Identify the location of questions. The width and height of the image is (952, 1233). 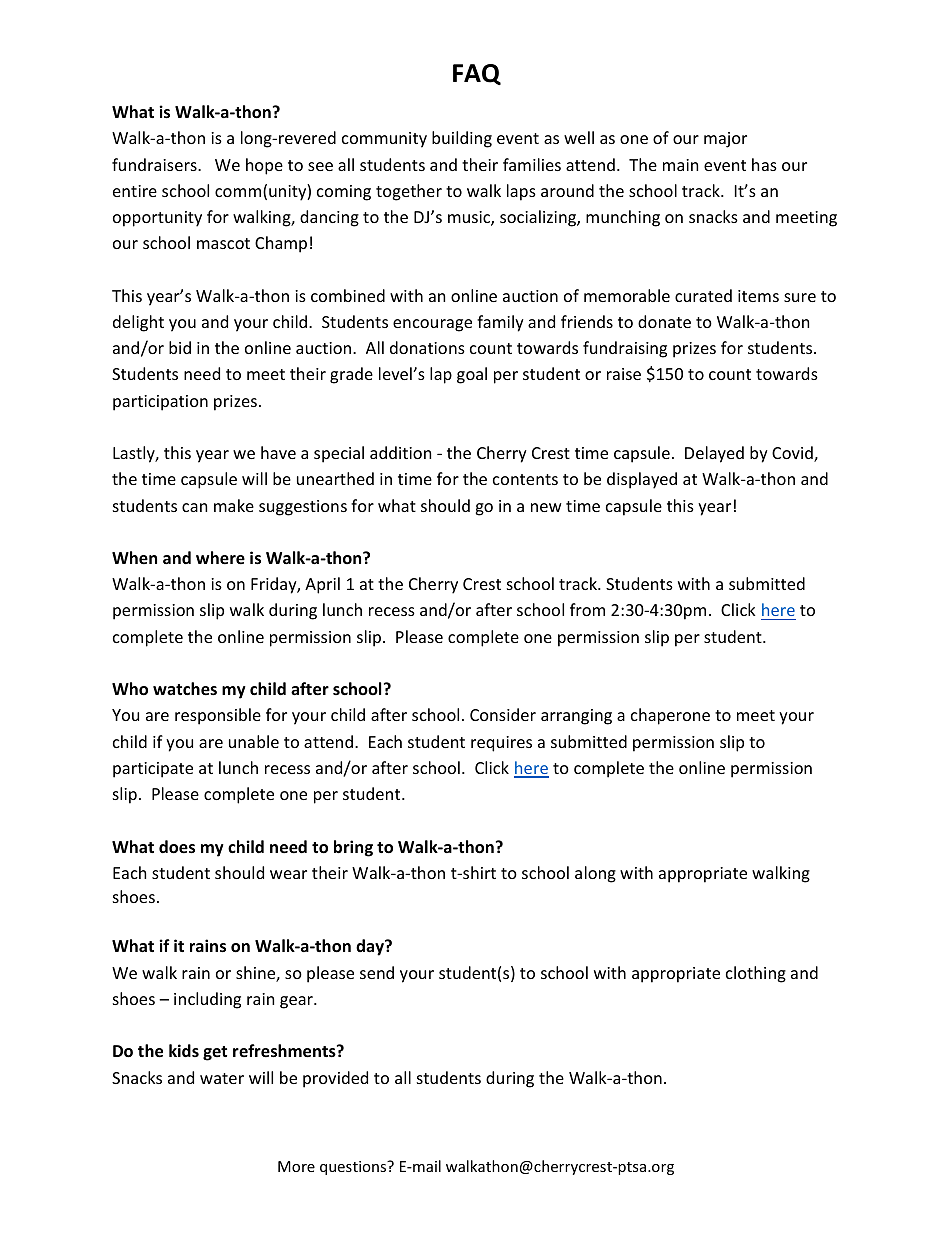
(354, 1168).
